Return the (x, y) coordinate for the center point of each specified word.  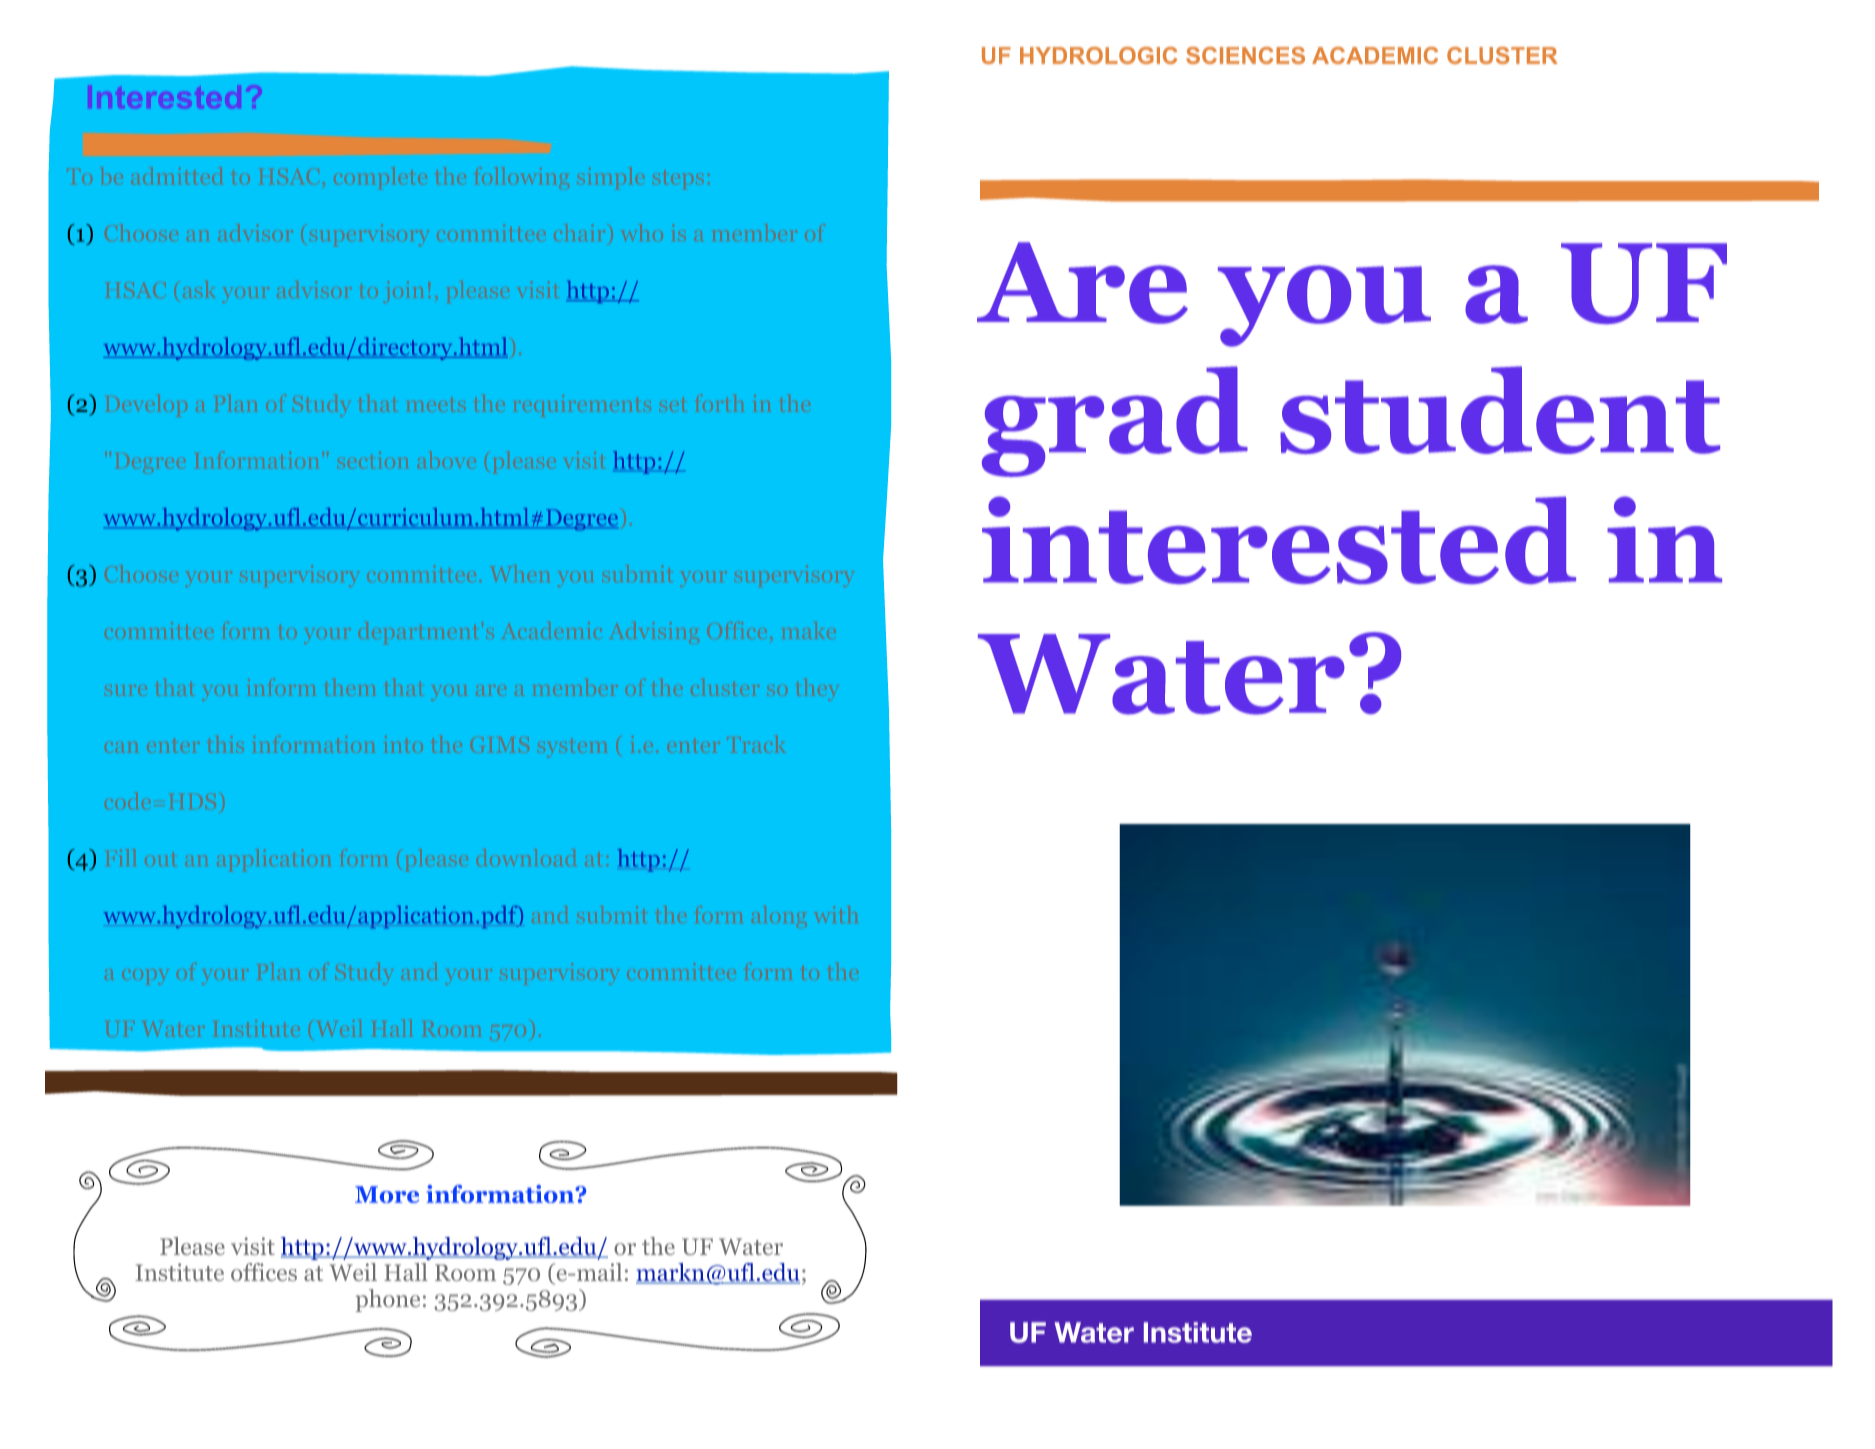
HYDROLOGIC (1098, 55)
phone (387, 1300)
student (1500, 410)
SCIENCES (1245, 55)
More (387, 1194)
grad (1115, 421)
